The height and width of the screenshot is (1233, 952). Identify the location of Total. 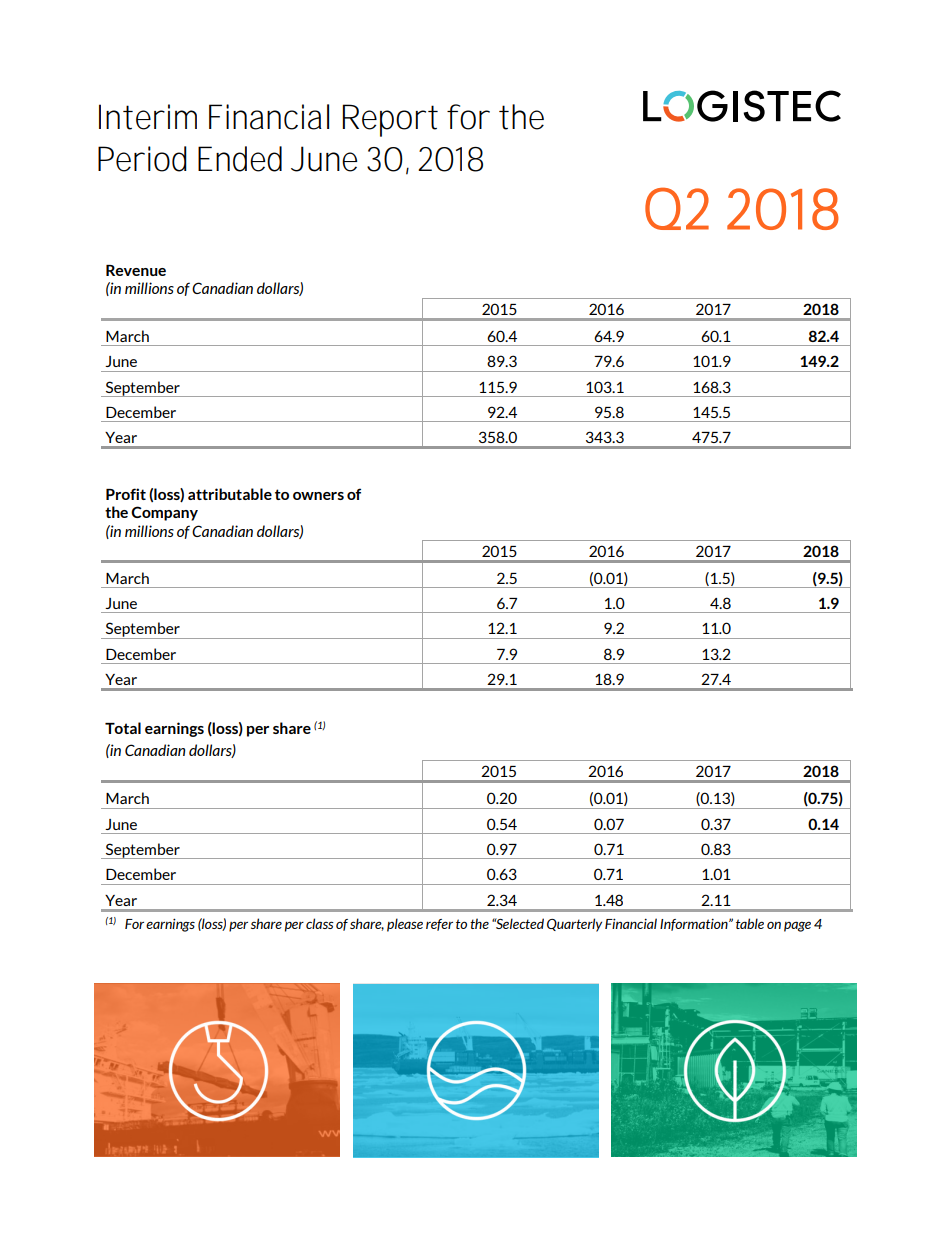
(123, 728).
